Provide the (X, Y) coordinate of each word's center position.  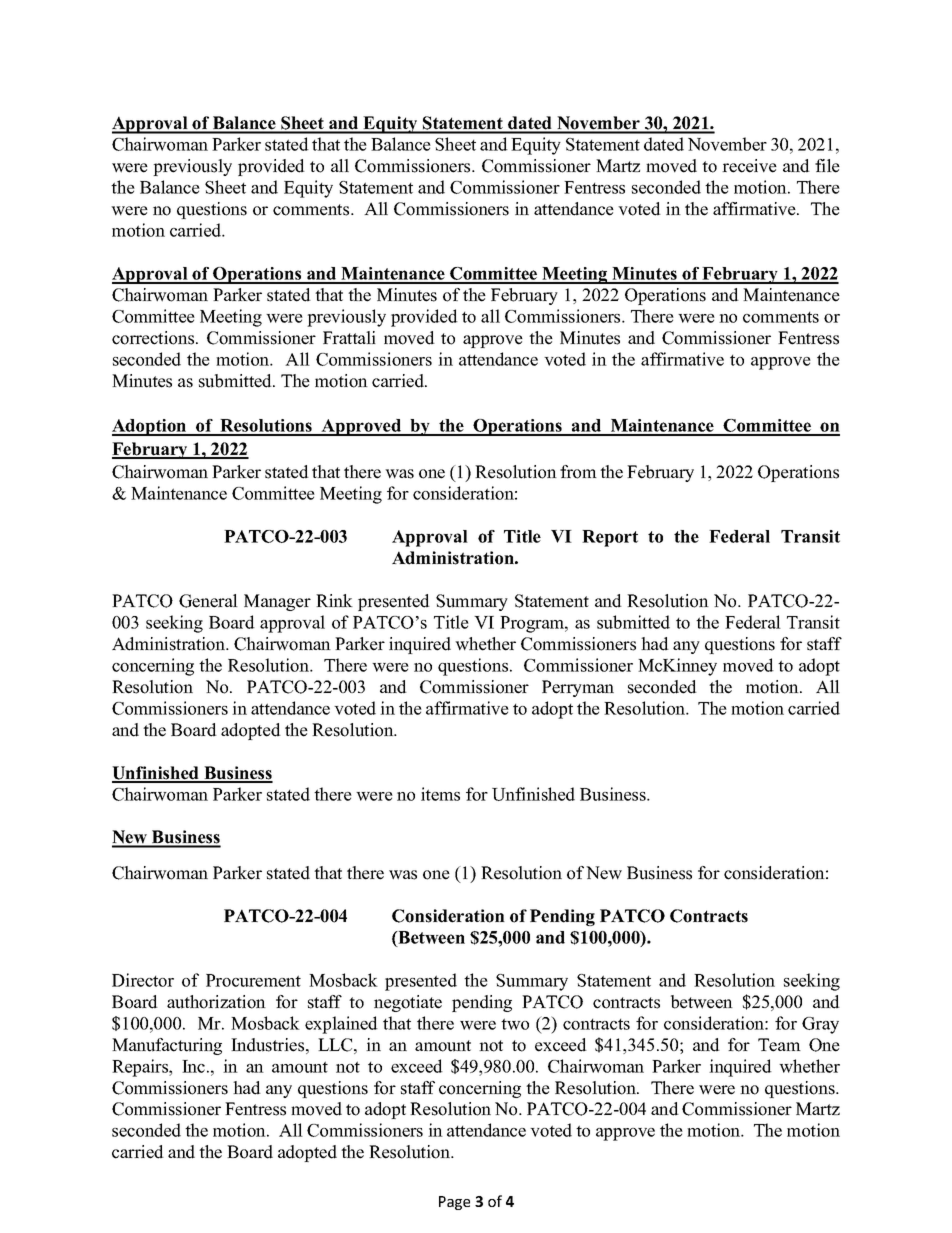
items (440, 794)
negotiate (408, 1003)
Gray (820, 1025)
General (208, 601)
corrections (154, 338)
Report (610, 538)
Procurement (253, 980)
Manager (277, 602)
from (578, 472)
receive (749, 166)
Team (779, 1045)
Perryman (578, 688)
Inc (193, 1066)
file (827, 166)
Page (454, 1203)
